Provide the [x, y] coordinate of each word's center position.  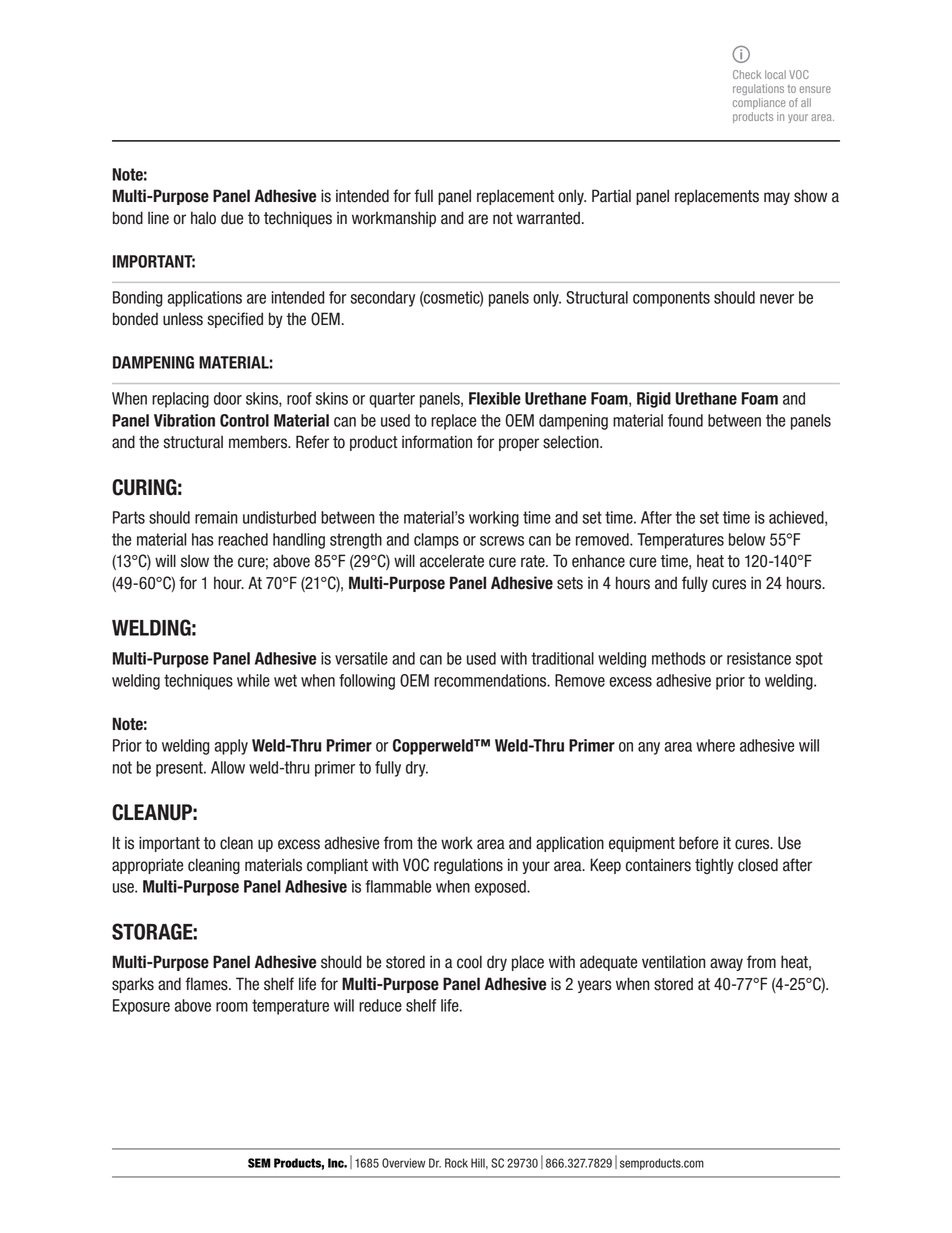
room [232, 1007]
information [437, 442]
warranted [548, 218]
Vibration [184, 420]
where [715, 745]
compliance [759, 103]
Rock [456, 1163]
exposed [501, 888]
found [685, 420]
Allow [228, 767]
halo [203, 218]
